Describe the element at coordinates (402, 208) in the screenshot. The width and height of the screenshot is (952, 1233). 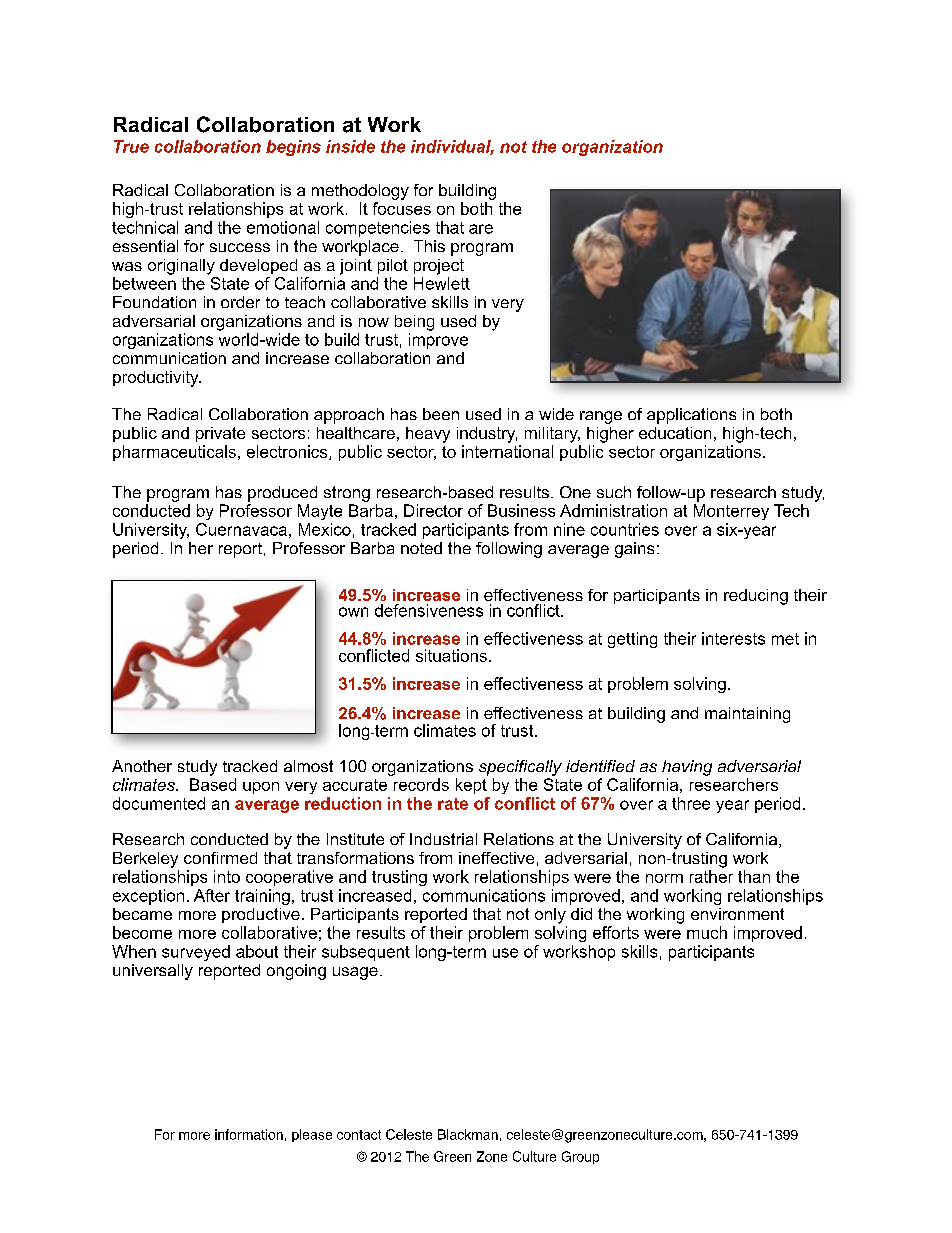
I see `focuses` at that location.
